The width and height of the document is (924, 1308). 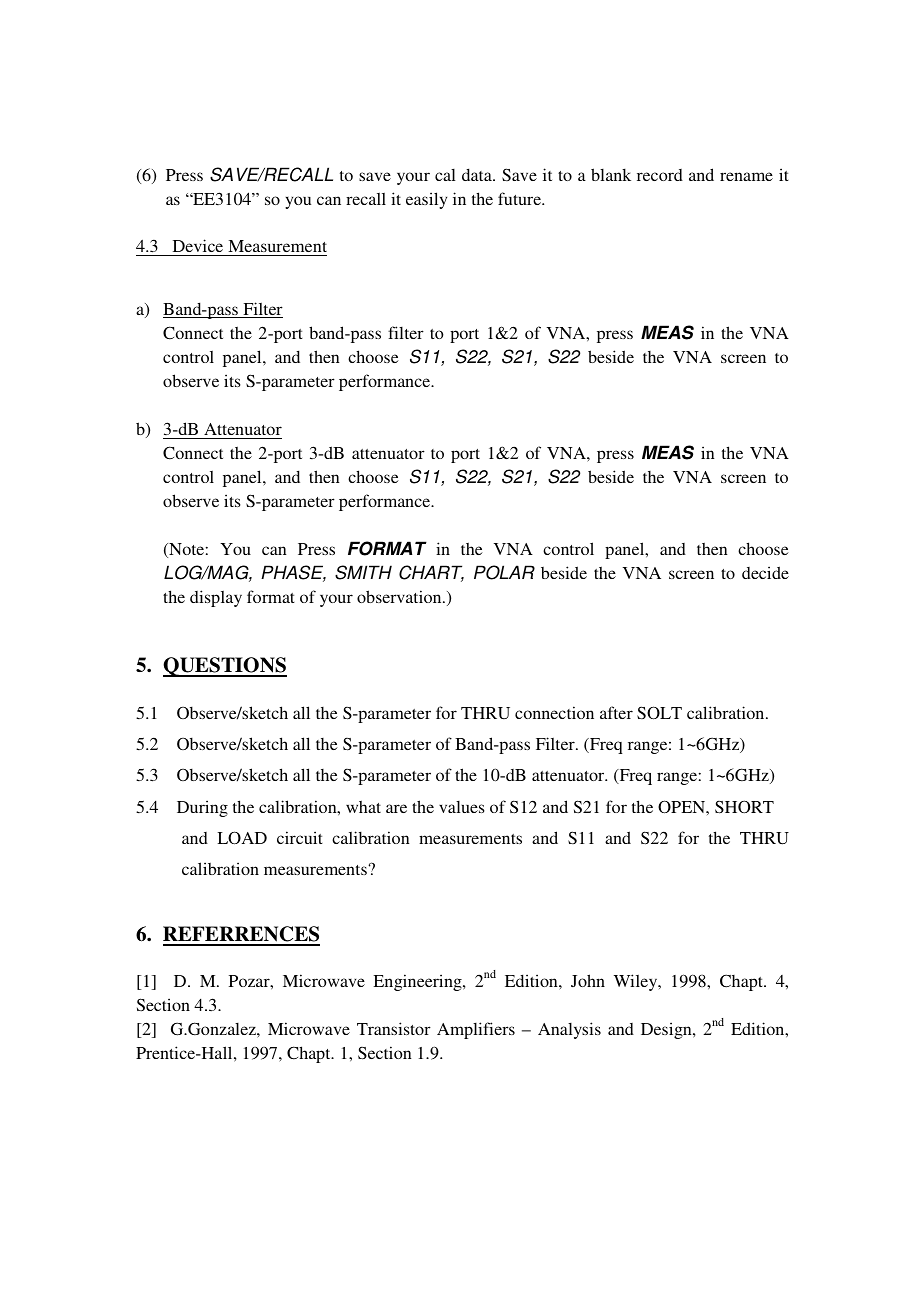 What do you see at coordinates (198, 245) in the document?
I see `Device` at bounding box center [198, 245].
